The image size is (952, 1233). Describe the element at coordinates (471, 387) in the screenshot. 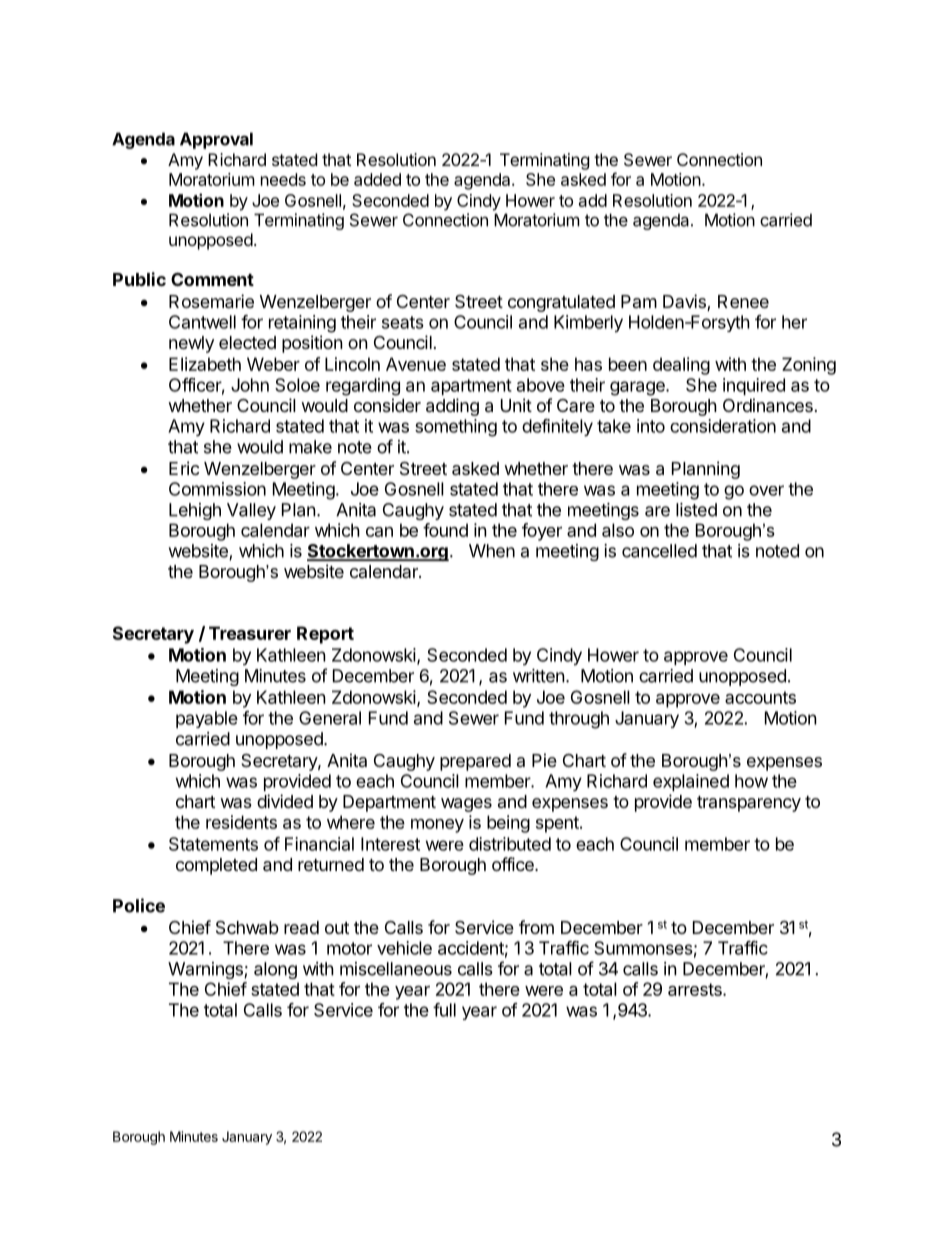

I see `apartment` at that location.
